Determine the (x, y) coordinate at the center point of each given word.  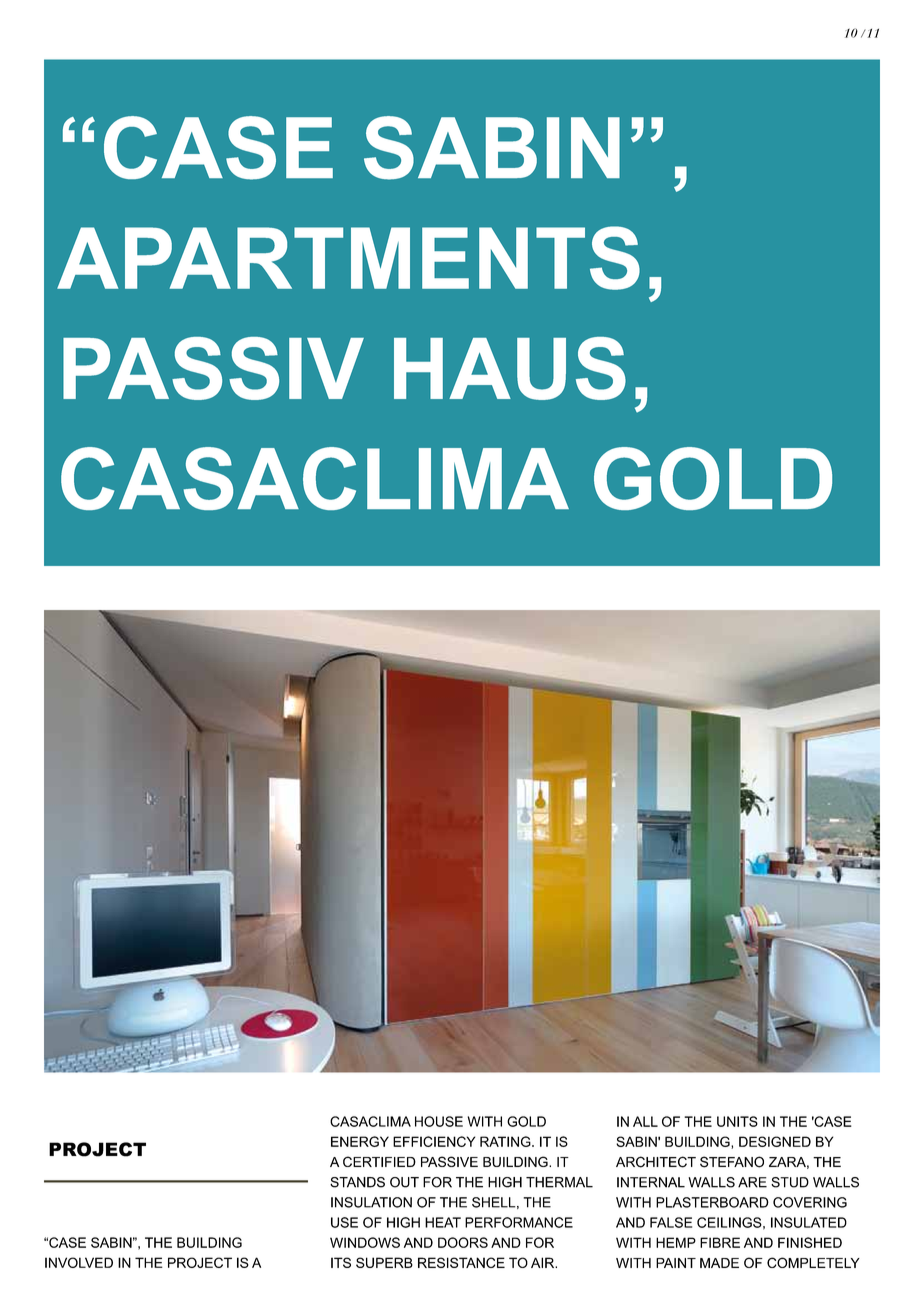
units (737, 1121)
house (439, 1121)
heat (443, 1222)
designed (775, 1141)
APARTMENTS (348, 258)
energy (360, 1141)
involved (79, 1262)
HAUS (510, 368)
